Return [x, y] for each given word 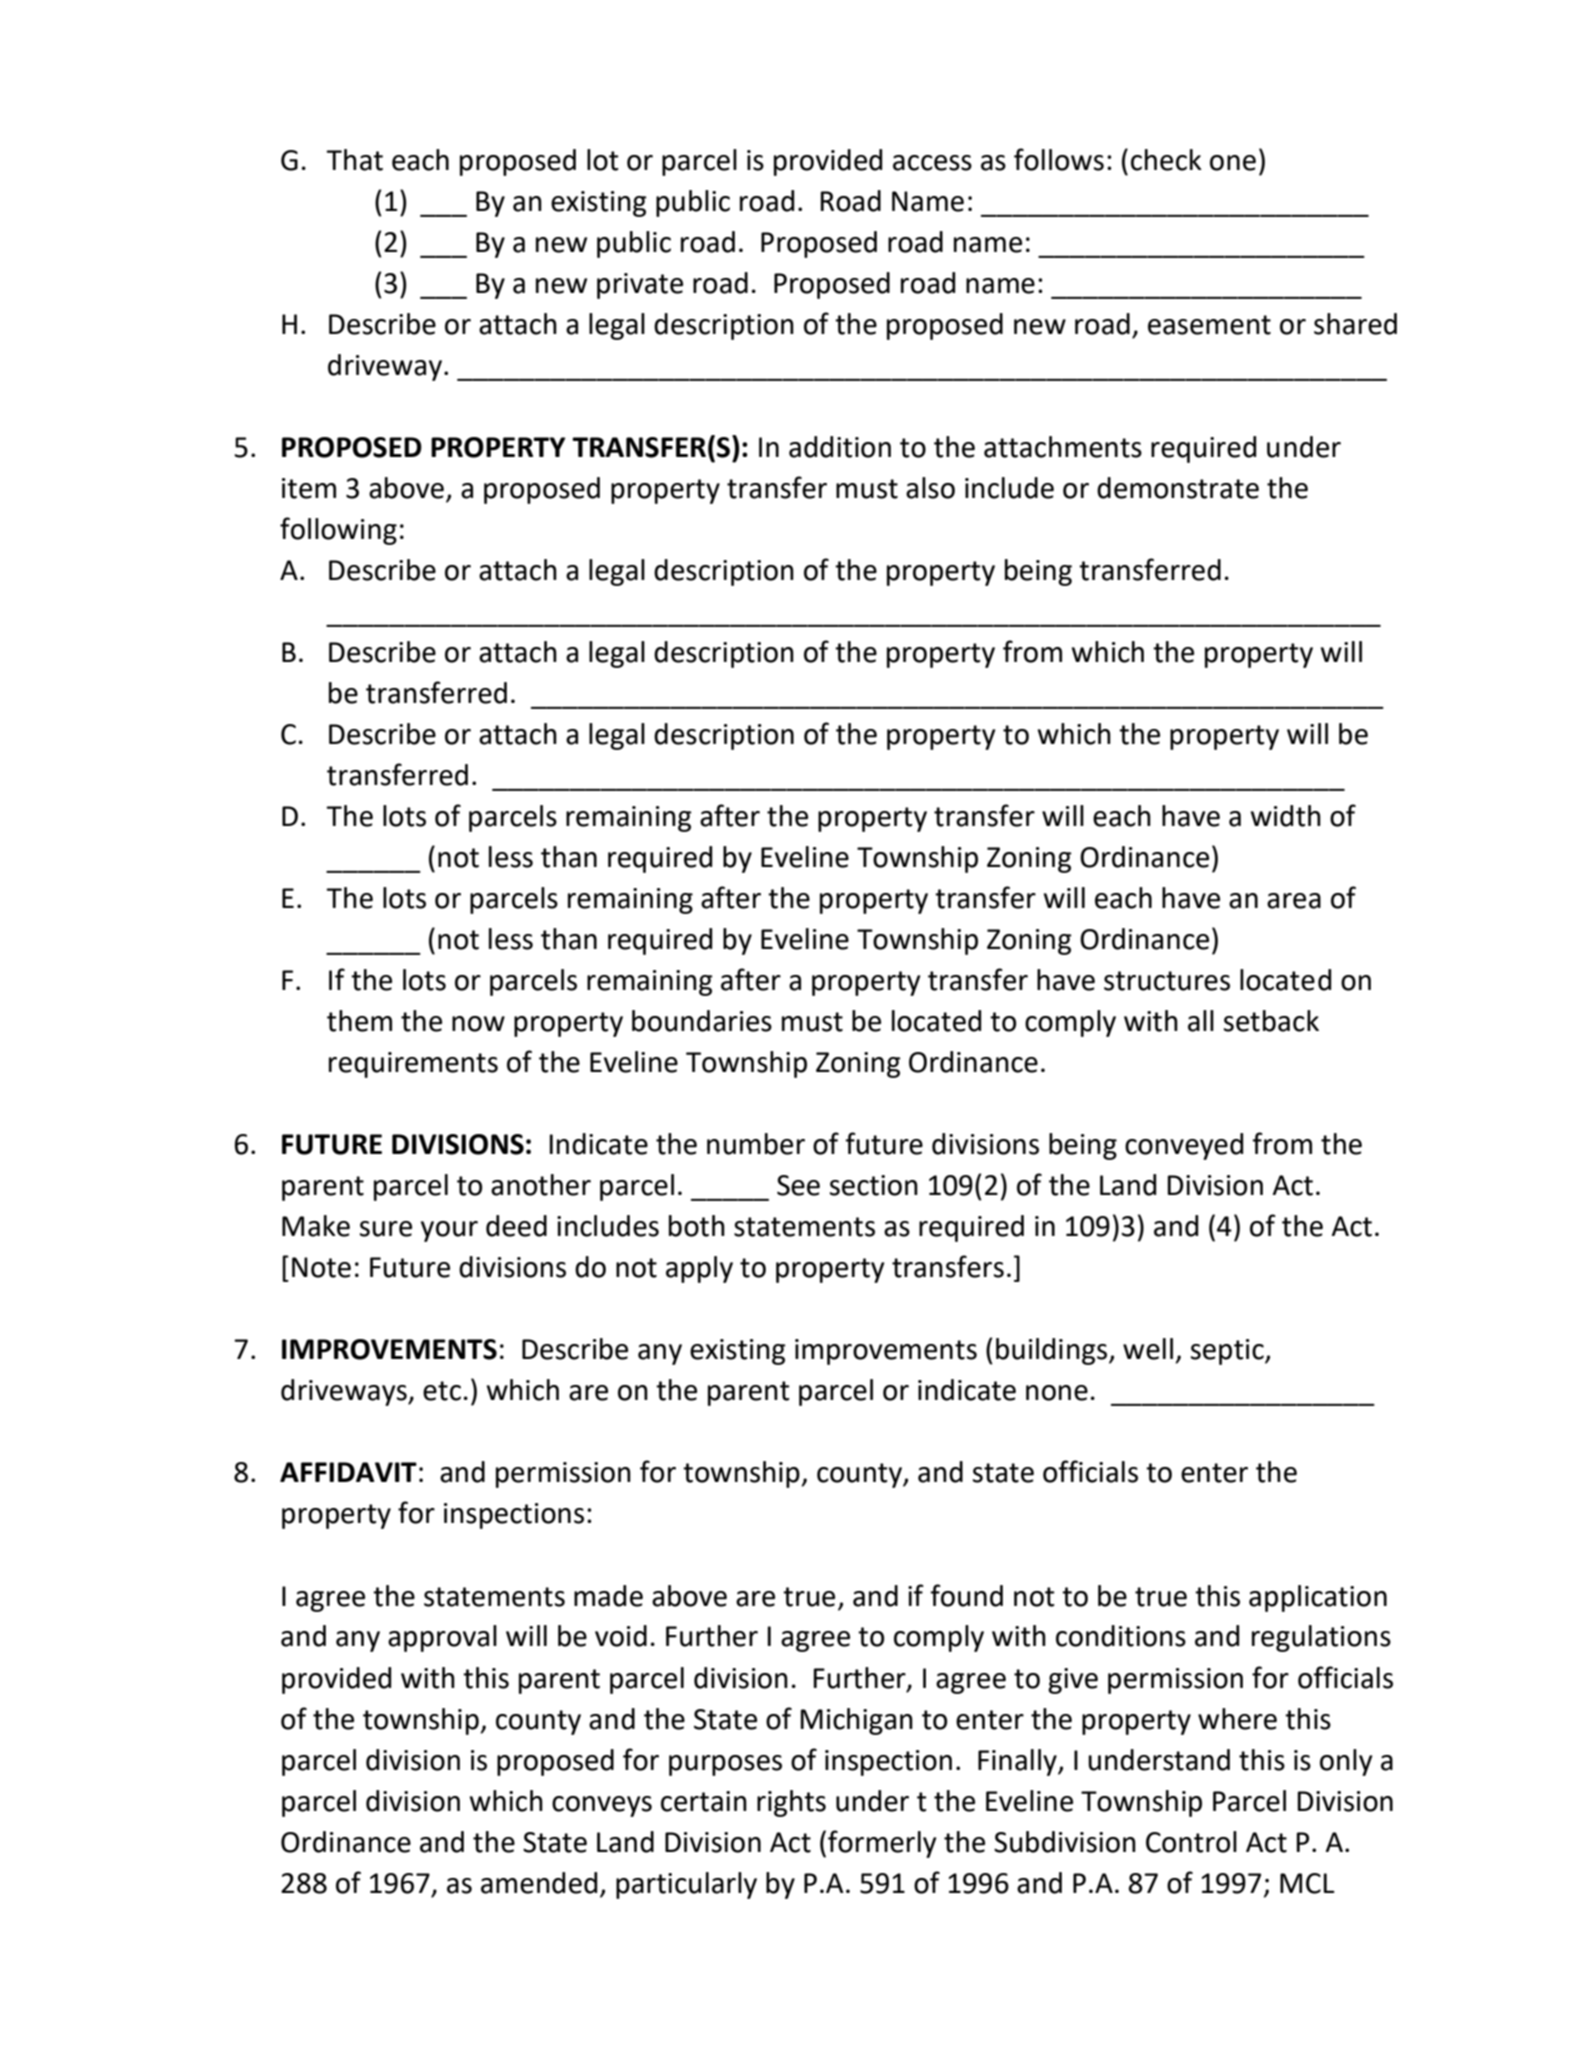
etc [442, 1391]
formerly [882, 1844]
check [1166, 160]
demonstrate [1178, 488]
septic [1228, 1352]
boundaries [702, 1021]
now [478, 1024]
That [354, 160]
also [930, 488]
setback [1271, 1021]
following [338, 531]
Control [1191, 1842]
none [1057, 1393]
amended [539, 1883]
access [932, 163]
